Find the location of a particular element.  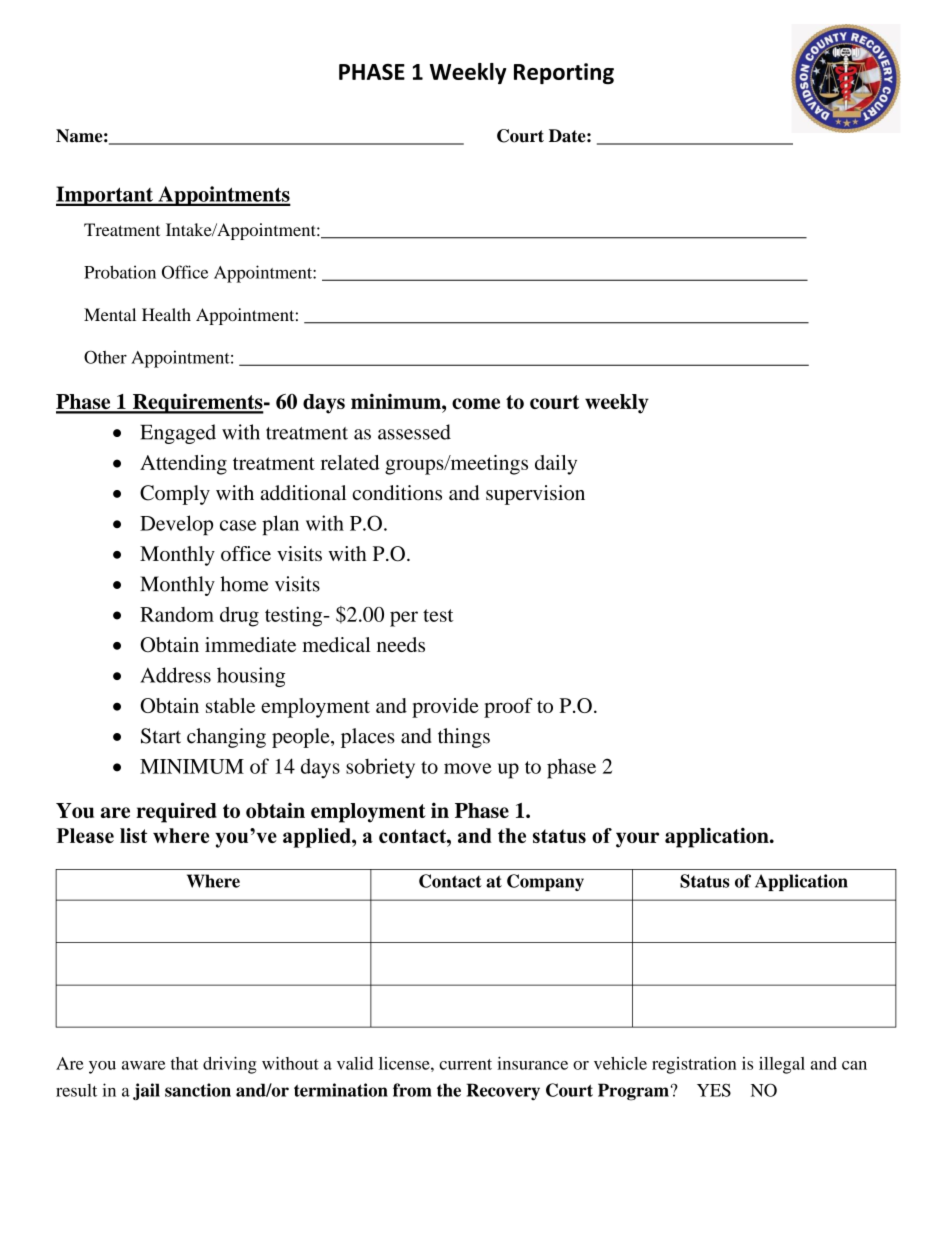

that is located at coordinates (184, 1063).
